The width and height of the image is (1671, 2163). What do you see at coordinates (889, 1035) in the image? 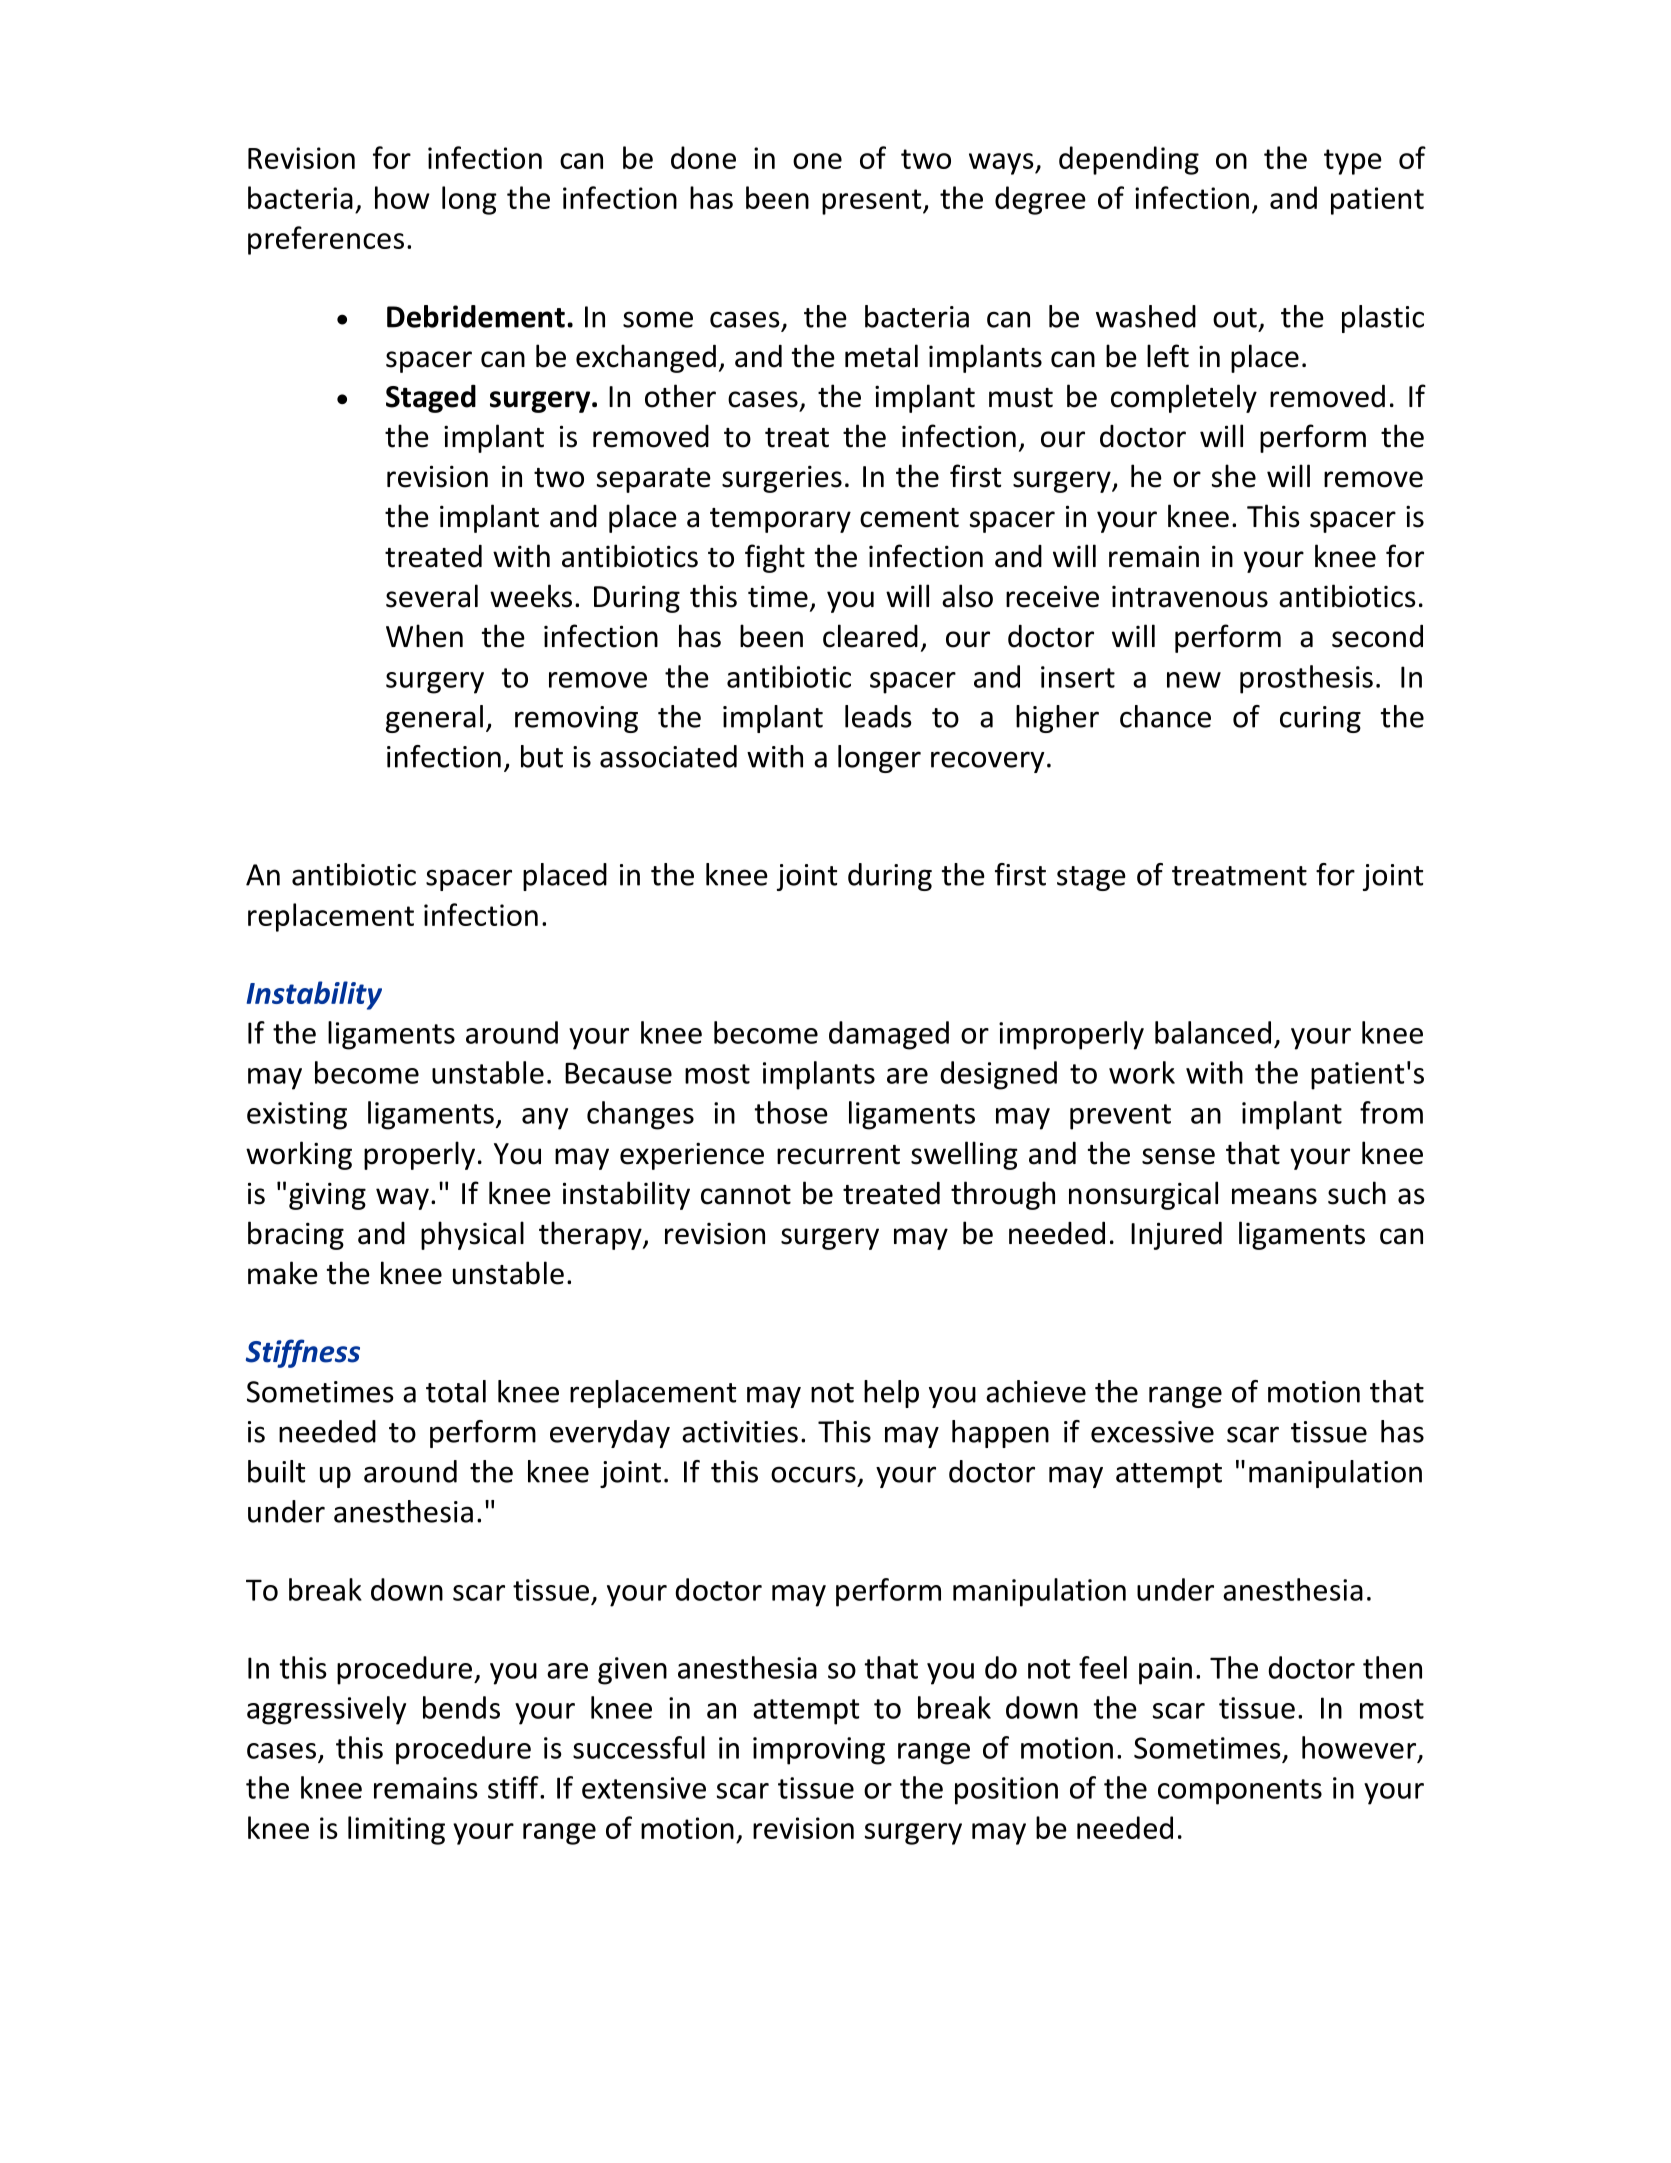
I see `damaged` at bounding box center [889, 1035].
